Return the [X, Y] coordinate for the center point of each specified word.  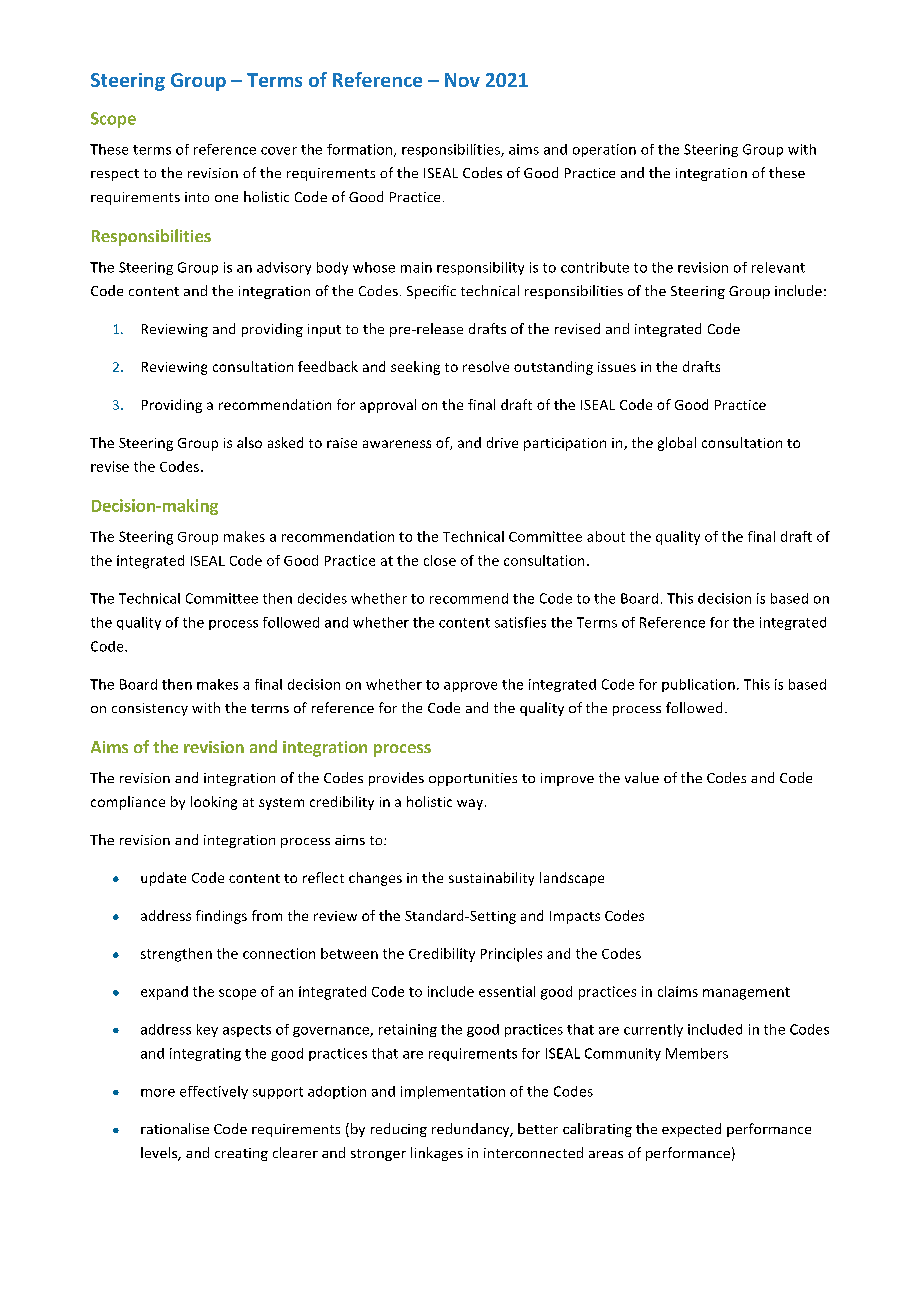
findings [221, 917]
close [440, 560]
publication [698, 685]
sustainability [491, 879]
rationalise [175, 1128]
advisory [284, 268]
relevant [778, 267]
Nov [462, 80]
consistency [150, 709]
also [249, 442]
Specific [431, 292]
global [677, 444]
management [746, 993]
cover [279, 151]
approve [470, 687]
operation [604, 150]
